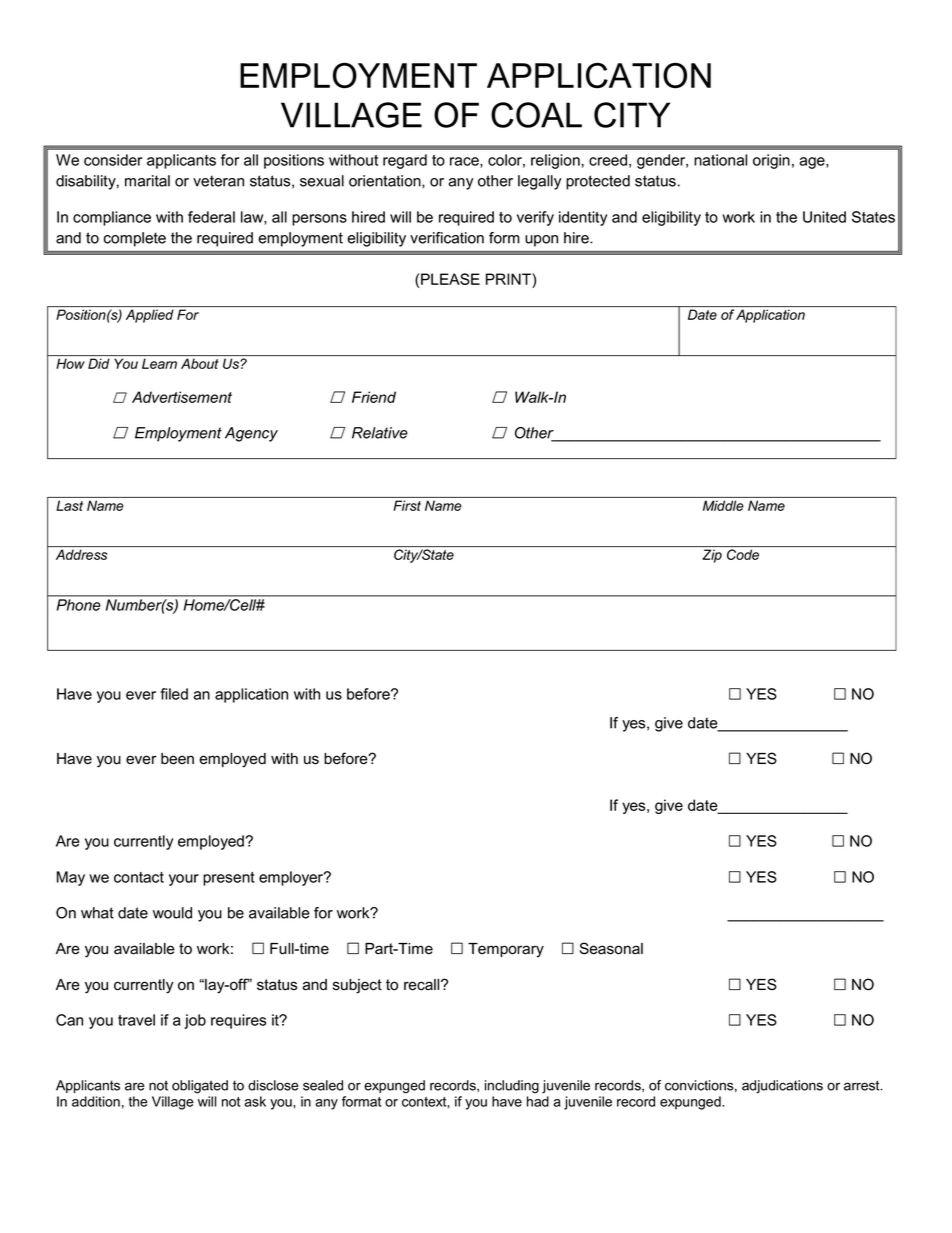 This screenshot has width=952, height=1233. What do you see at coordinates (159, 363) in the screenshot?
I see `Learn` at bounding box center [159, 363].
